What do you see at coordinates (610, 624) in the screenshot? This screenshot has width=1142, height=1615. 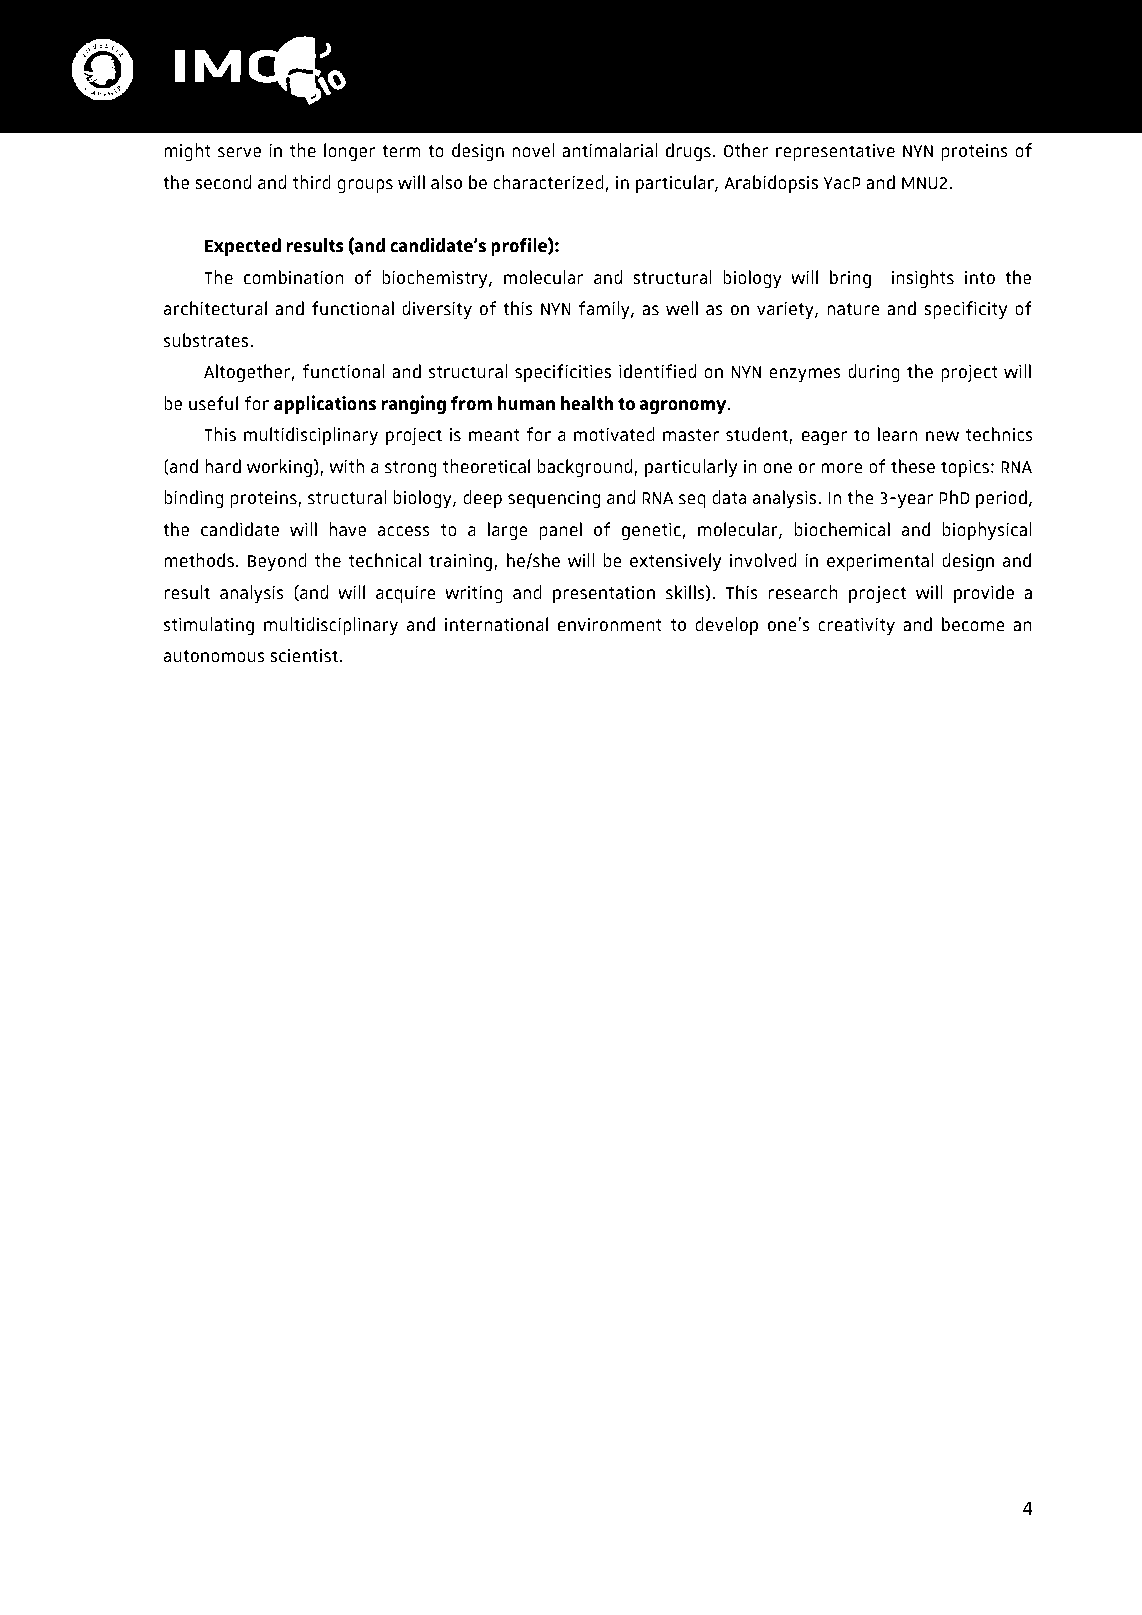 I see `environment` at bounding box center [610, 624].
